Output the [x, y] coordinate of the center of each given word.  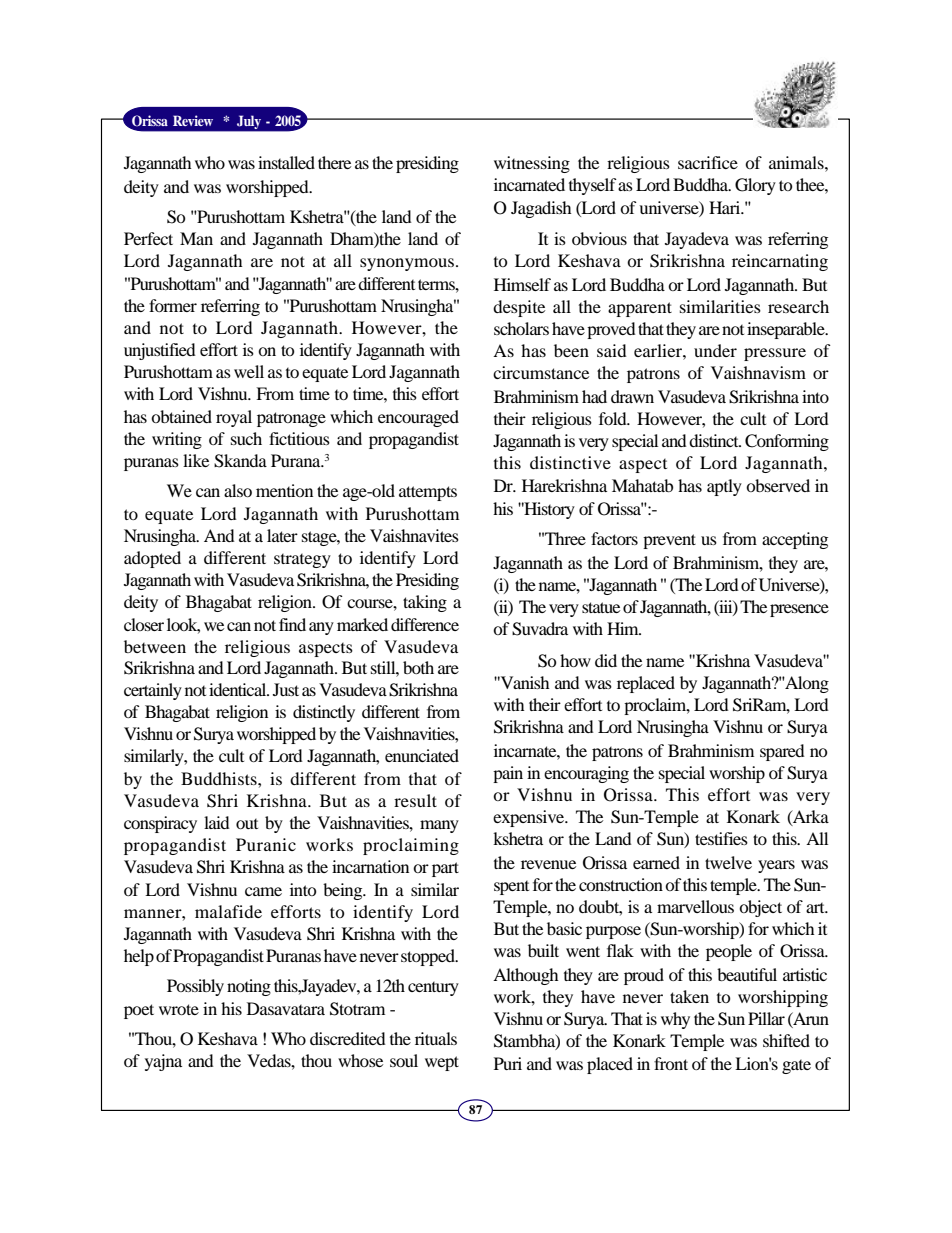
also [238, 490]
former [173, 305]
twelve [728, 862]
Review [193, 120]
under [715, 350]
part [445, 869]
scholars [521, 328]
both [418, 667]
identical [239, 689]
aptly [724, 487]
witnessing [532, 164]
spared [782, 752]
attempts [428, 493]
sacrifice [708, 162]
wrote [179, 1009]
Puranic [266, 844]
